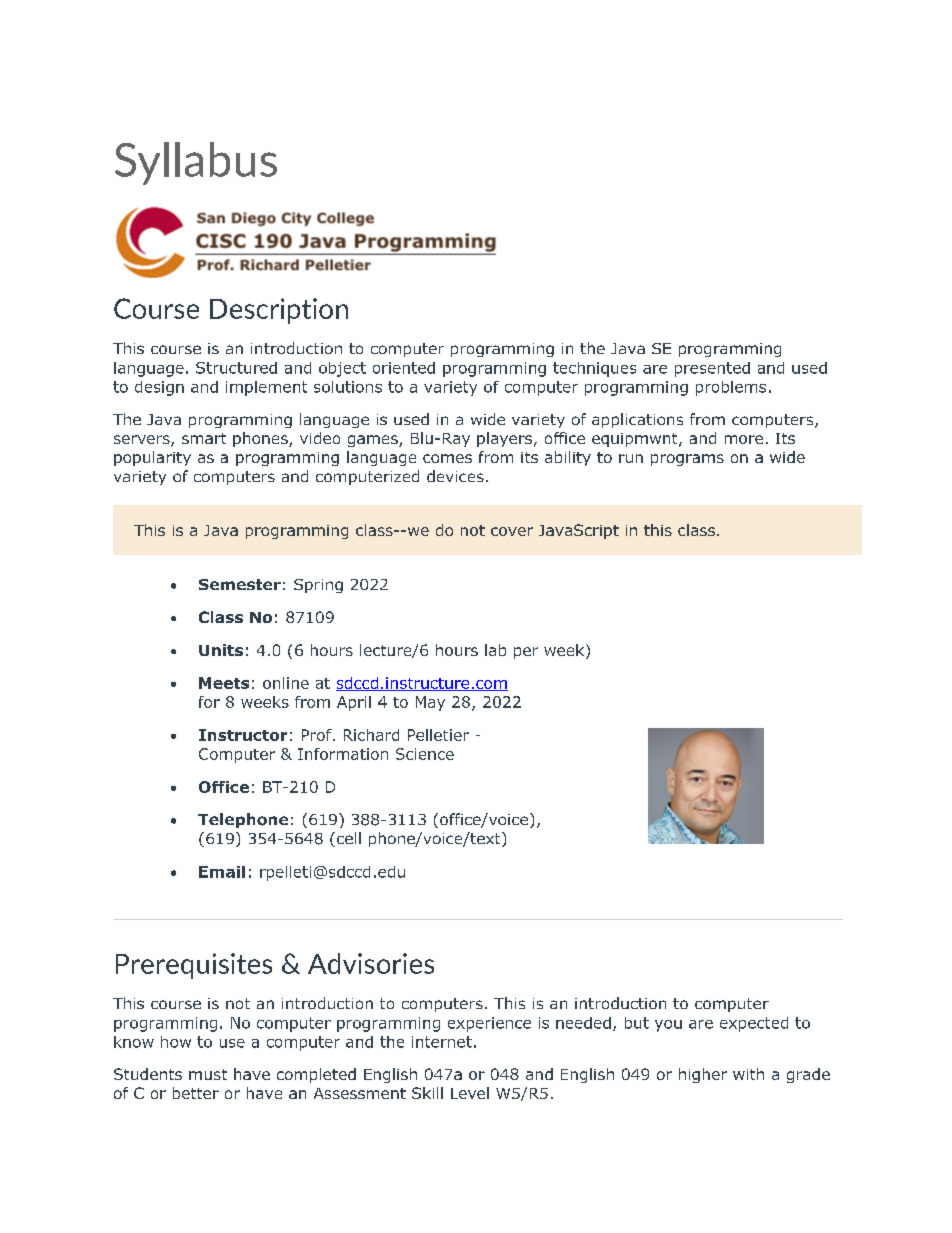 The width and height of the page is (952, 1233). I want to click on with, so click(748, 1074).
